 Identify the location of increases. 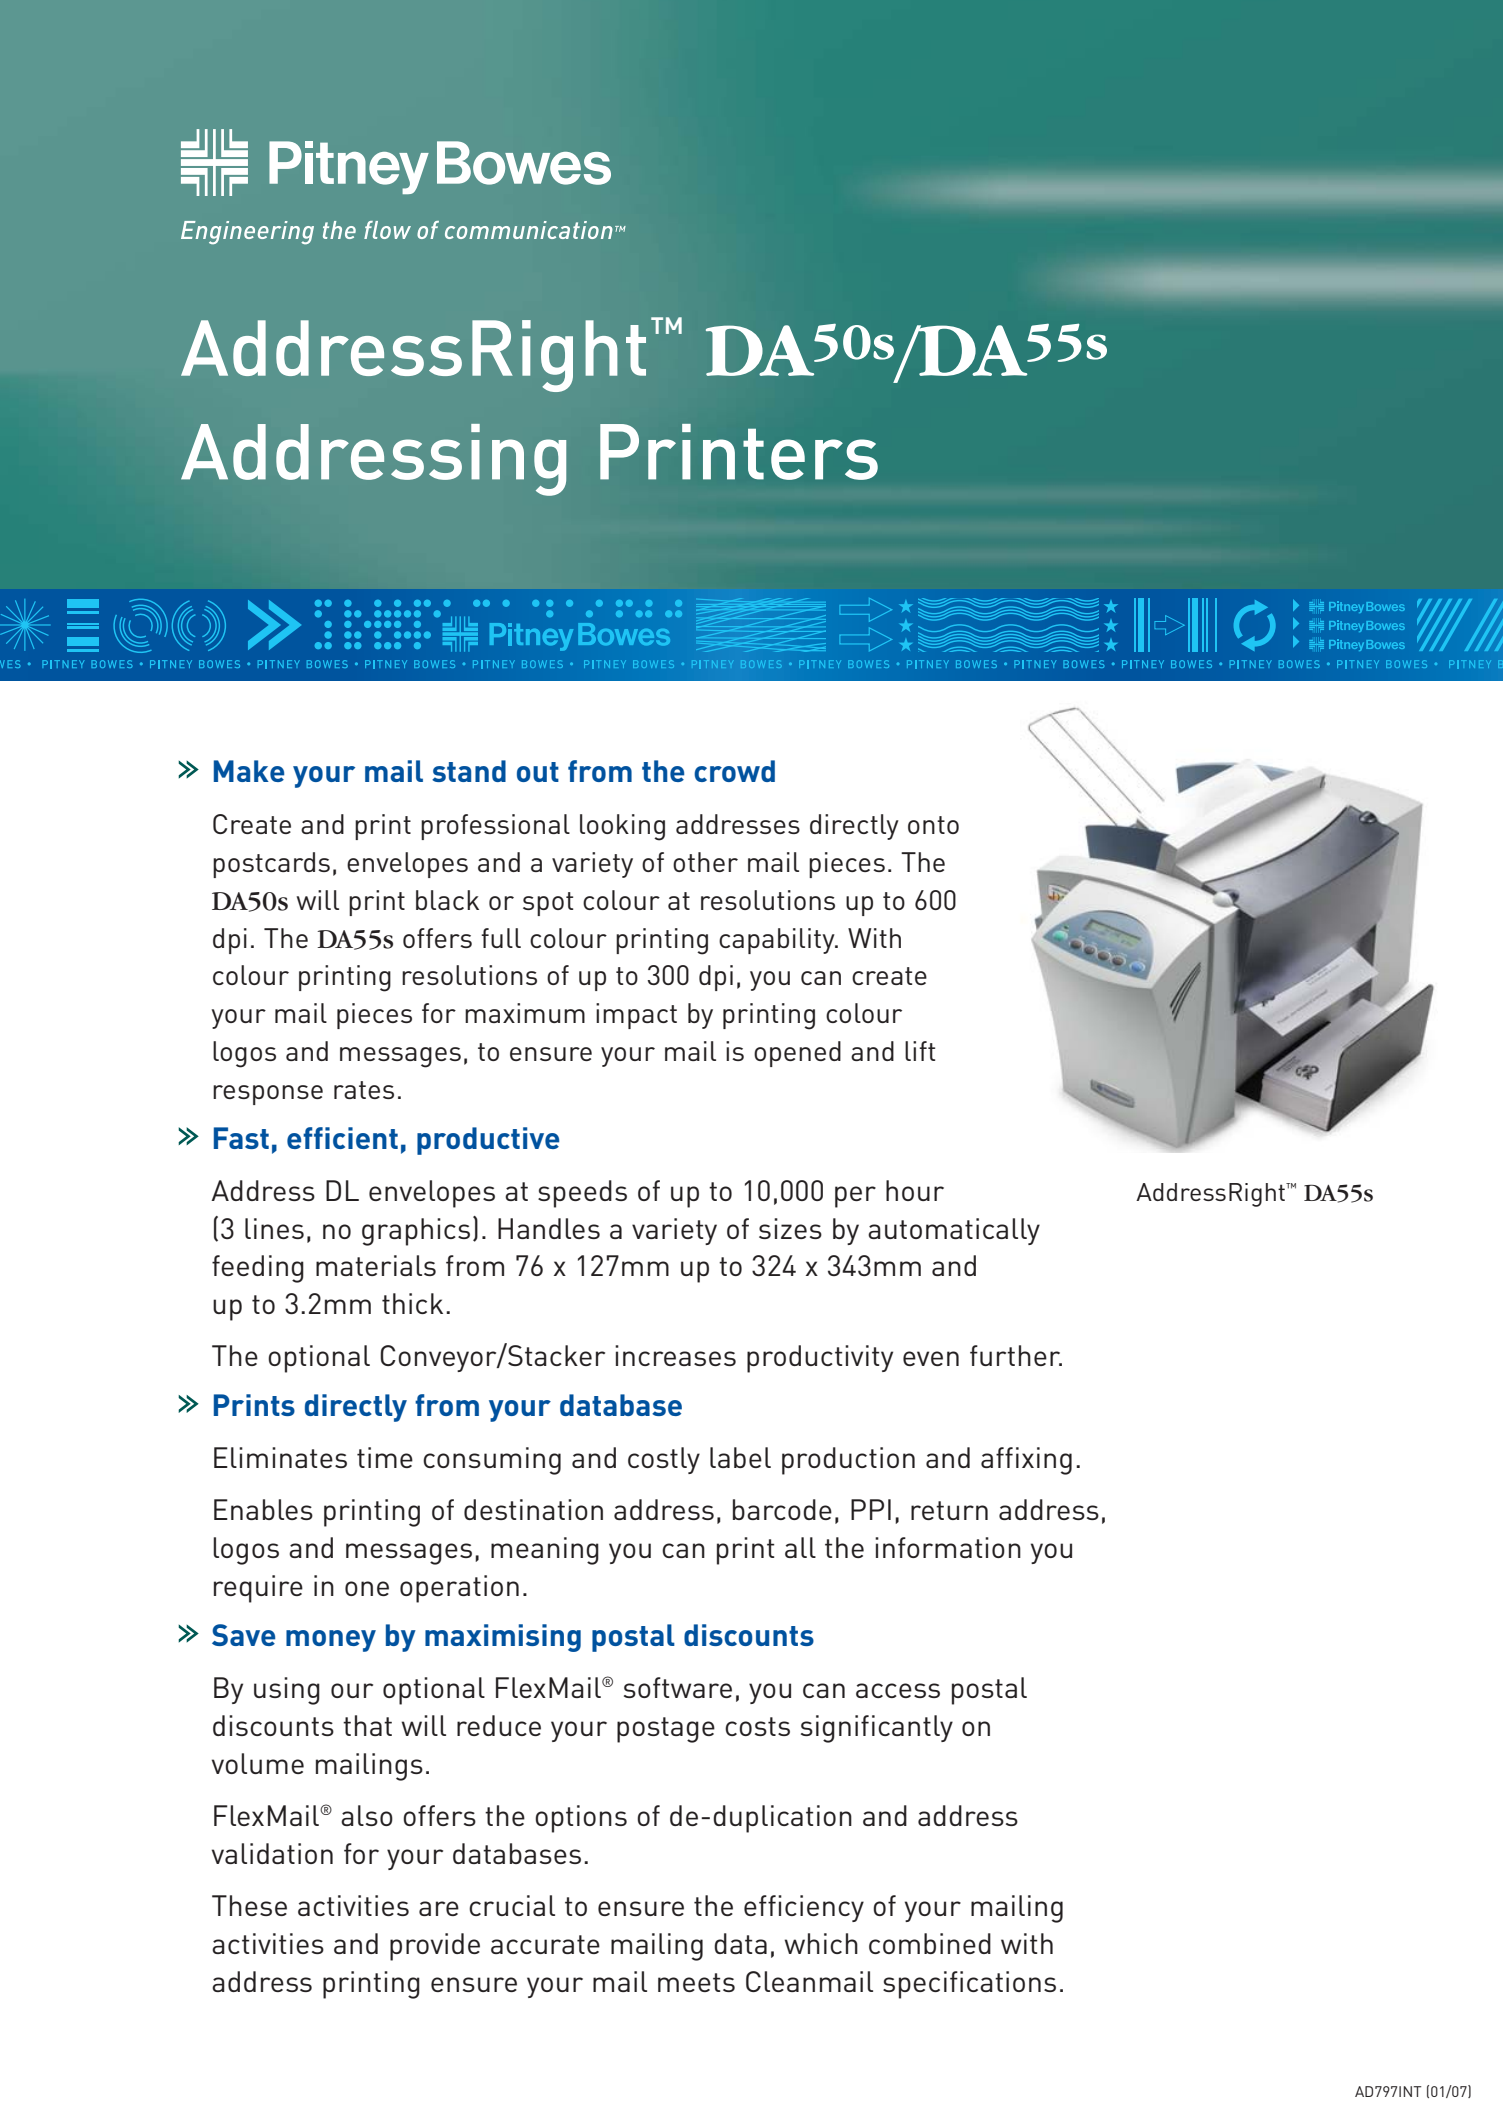
(675, 1355).
